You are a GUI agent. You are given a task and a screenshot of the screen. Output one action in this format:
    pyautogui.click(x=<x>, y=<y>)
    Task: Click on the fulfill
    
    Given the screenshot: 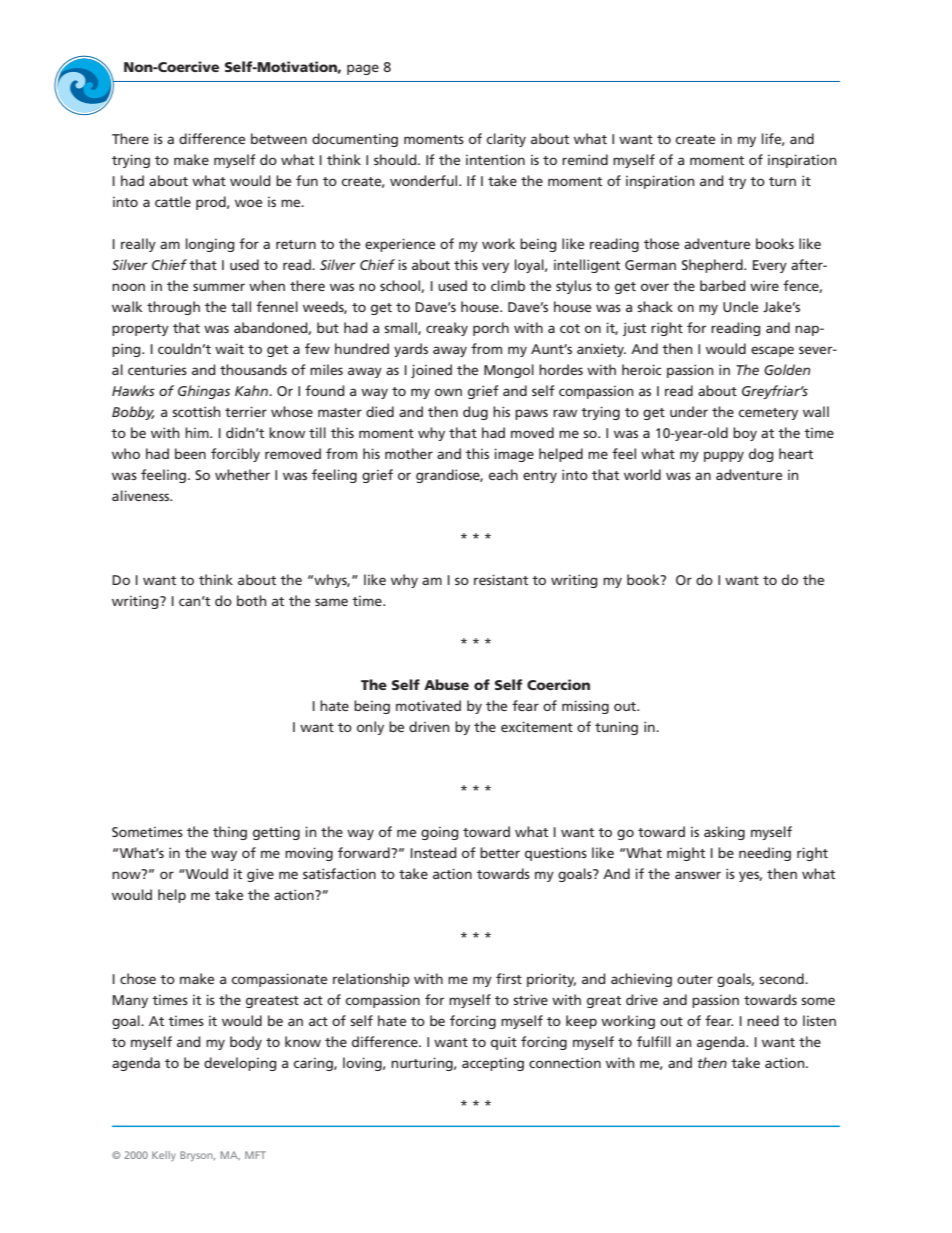 What is the action you would take?
    pyautogui.click(x=654, y=1041)
